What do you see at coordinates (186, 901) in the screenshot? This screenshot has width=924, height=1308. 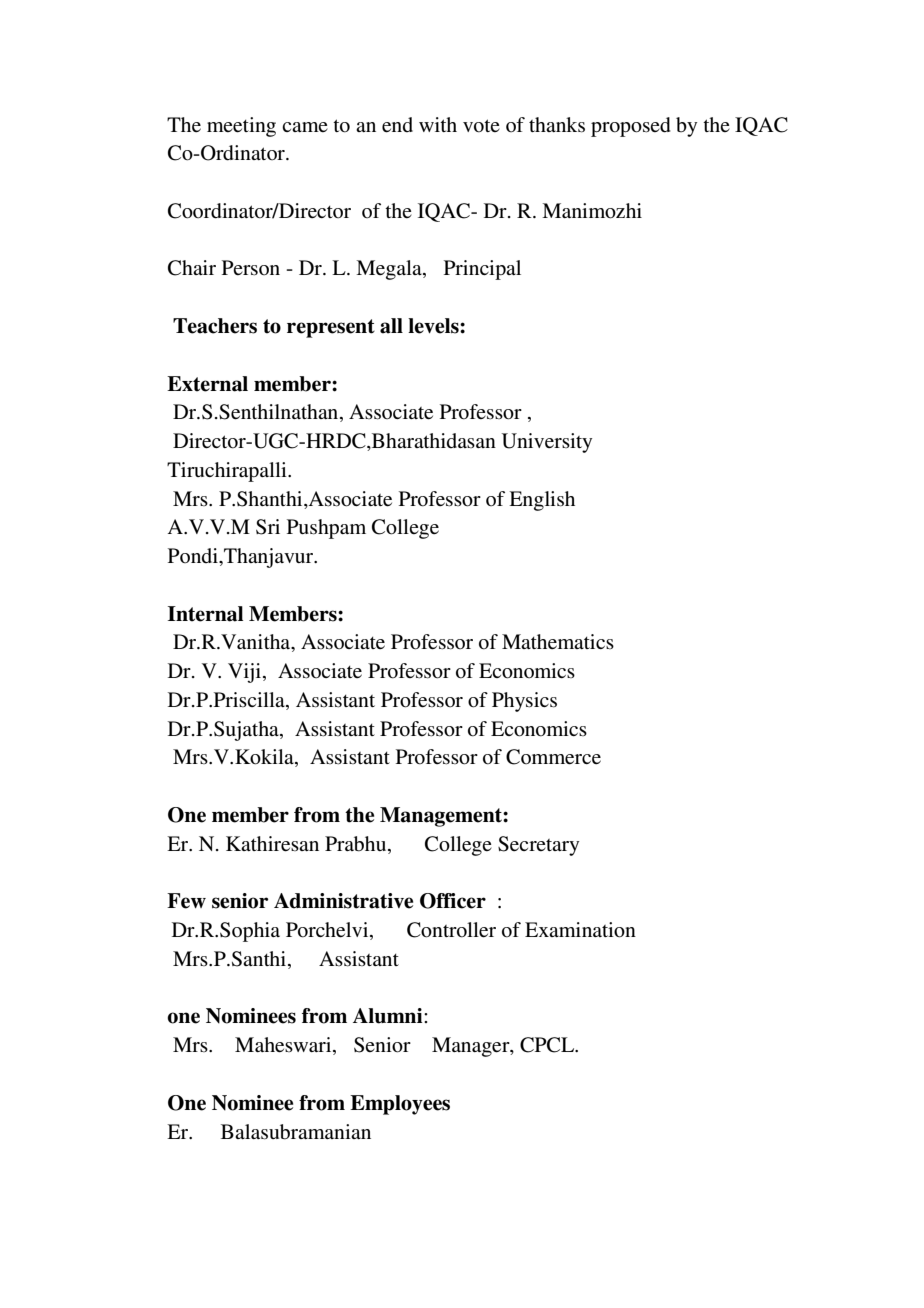 I see `Few` at bounding box center [186, 901].
